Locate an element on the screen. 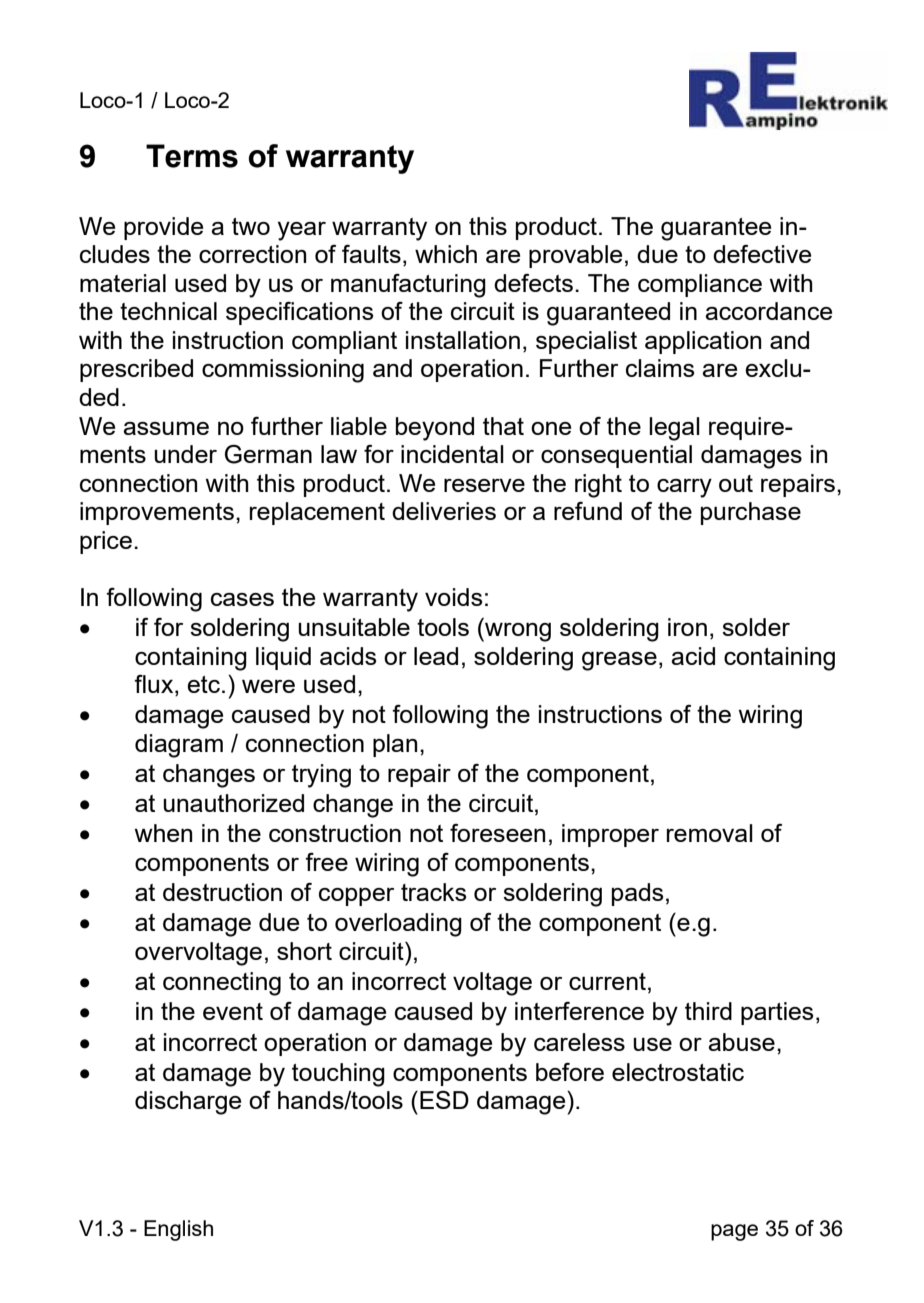 Image resolution: width=924 pixels, height=1303 pixels. beyond is located at coordinates (435, 429).
